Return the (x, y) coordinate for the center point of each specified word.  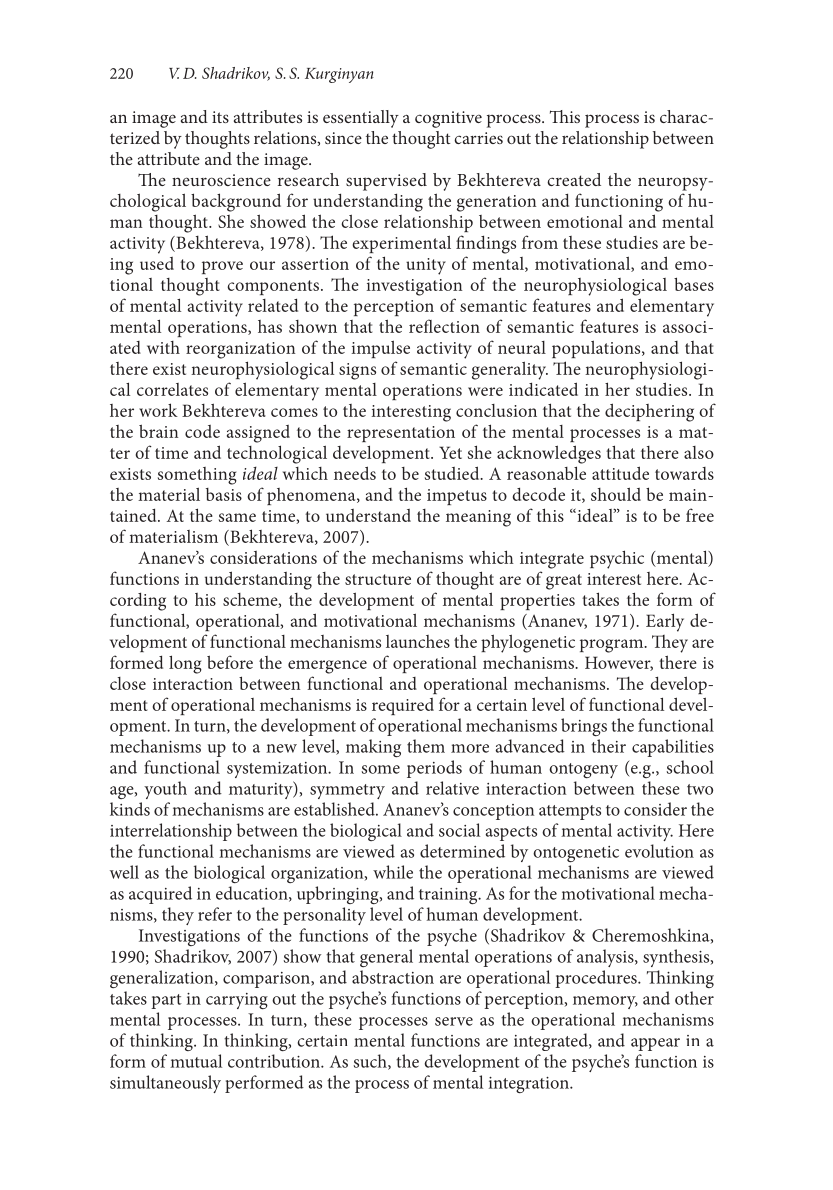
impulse (381, 349)
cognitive (448, 119)
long (185, 664)
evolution (659, 851)
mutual (196, 1061)
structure (378, 579)
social (459, 830)
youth (165, 790)
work (158, 410)
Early (665, 622)
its (220, 117)
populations (597, 349)
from (540, 242)
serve (454, 1021)
